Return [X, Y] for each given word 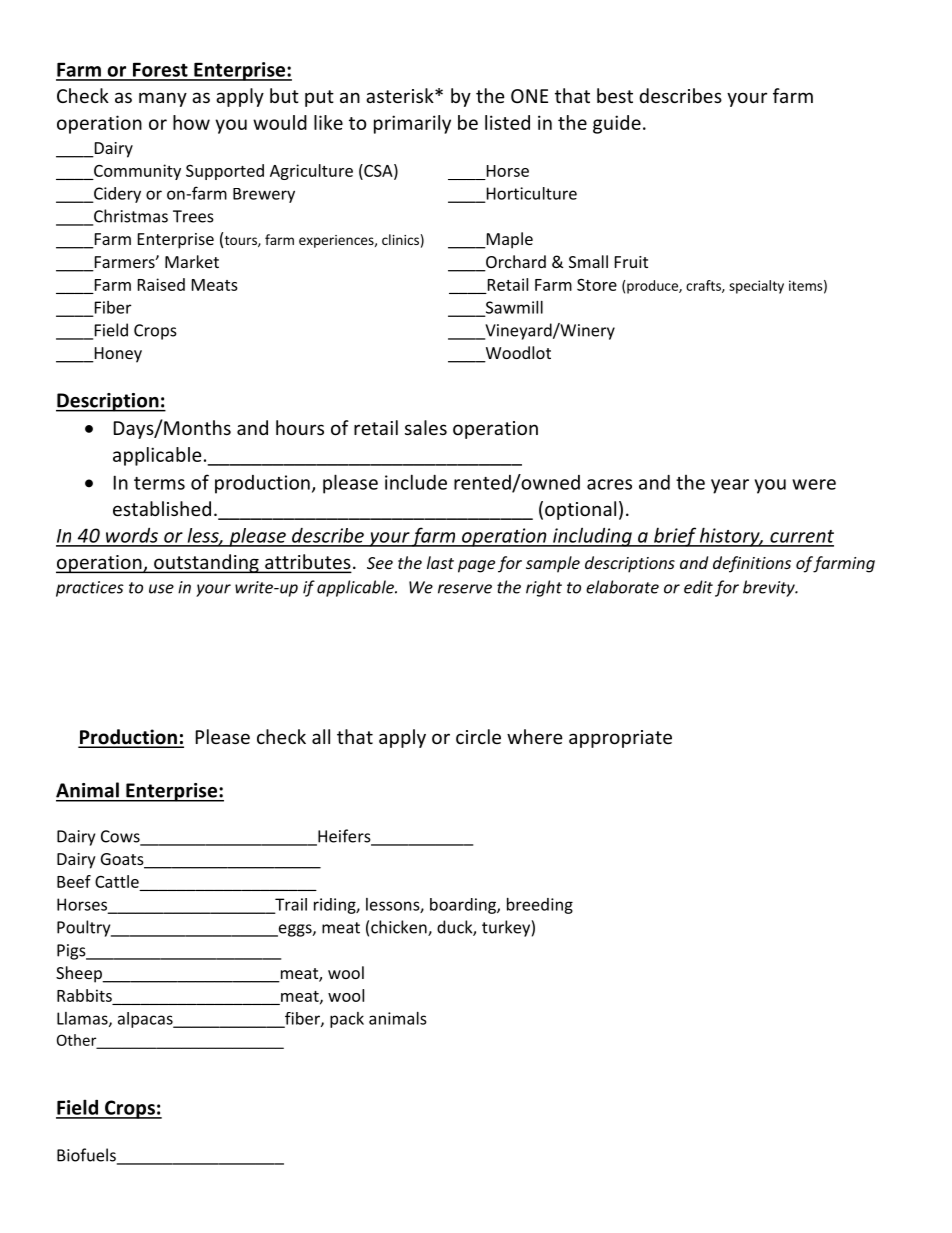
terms [159, 483]
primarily [412, 124]
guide [617, 124]
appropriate [620, 739]
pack [347, 1020]
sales [426, 427]
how [191, 122]
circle [478, 736]
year [730, 486]
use [161, 589]
